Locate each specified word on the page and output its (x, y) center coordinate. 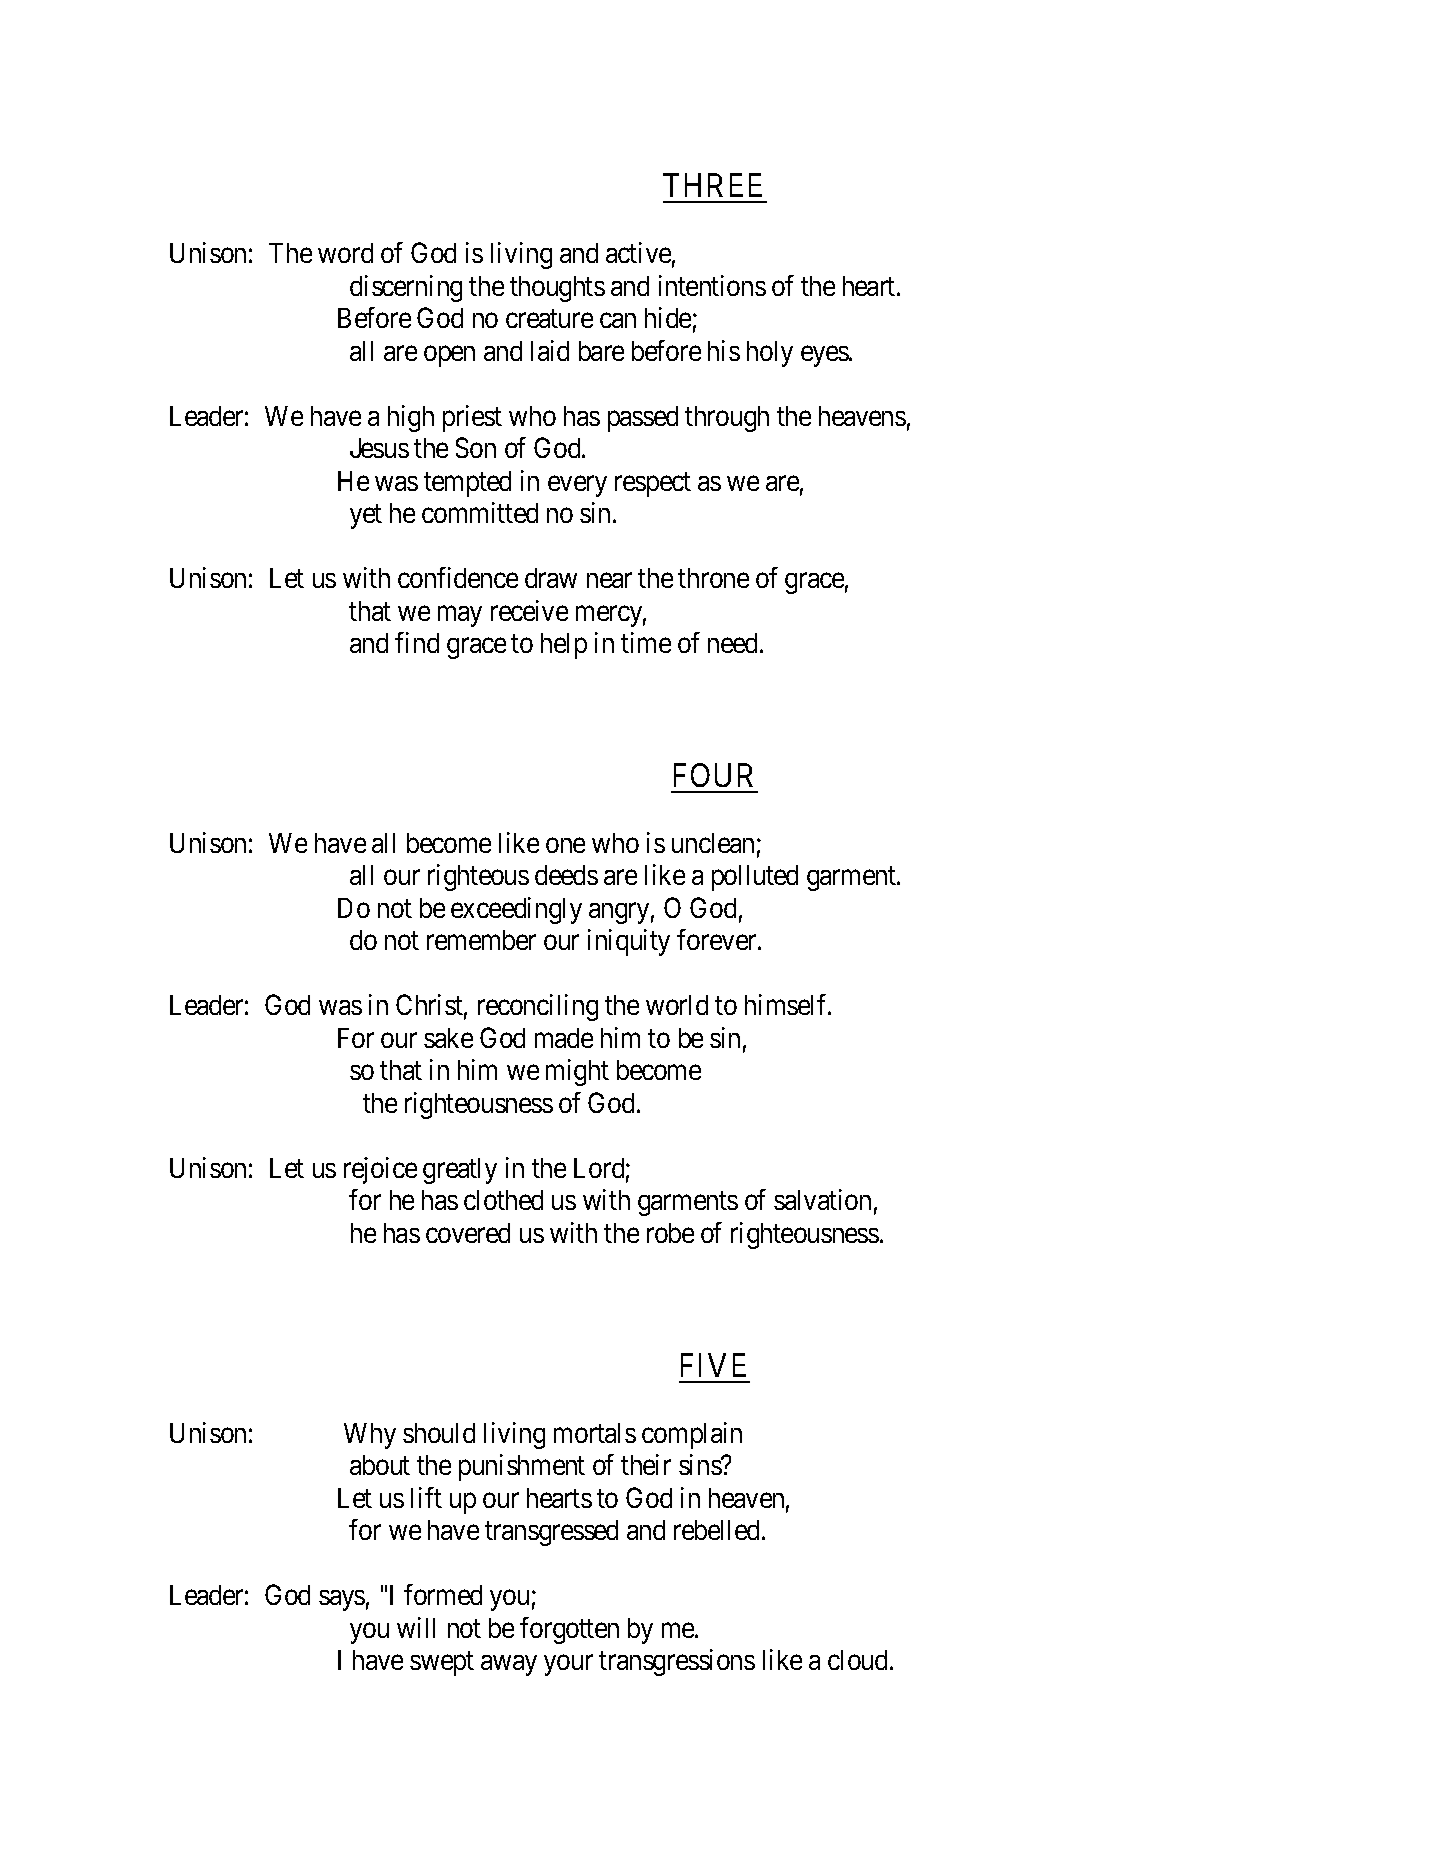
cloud (859, 1660)
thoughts (557, 289)
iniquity (629, 942)
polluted (755, 878)
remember (481, 940)
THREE (712, 185)
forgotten (569, 1630)
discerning (406, 288)
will (416, 1627)
